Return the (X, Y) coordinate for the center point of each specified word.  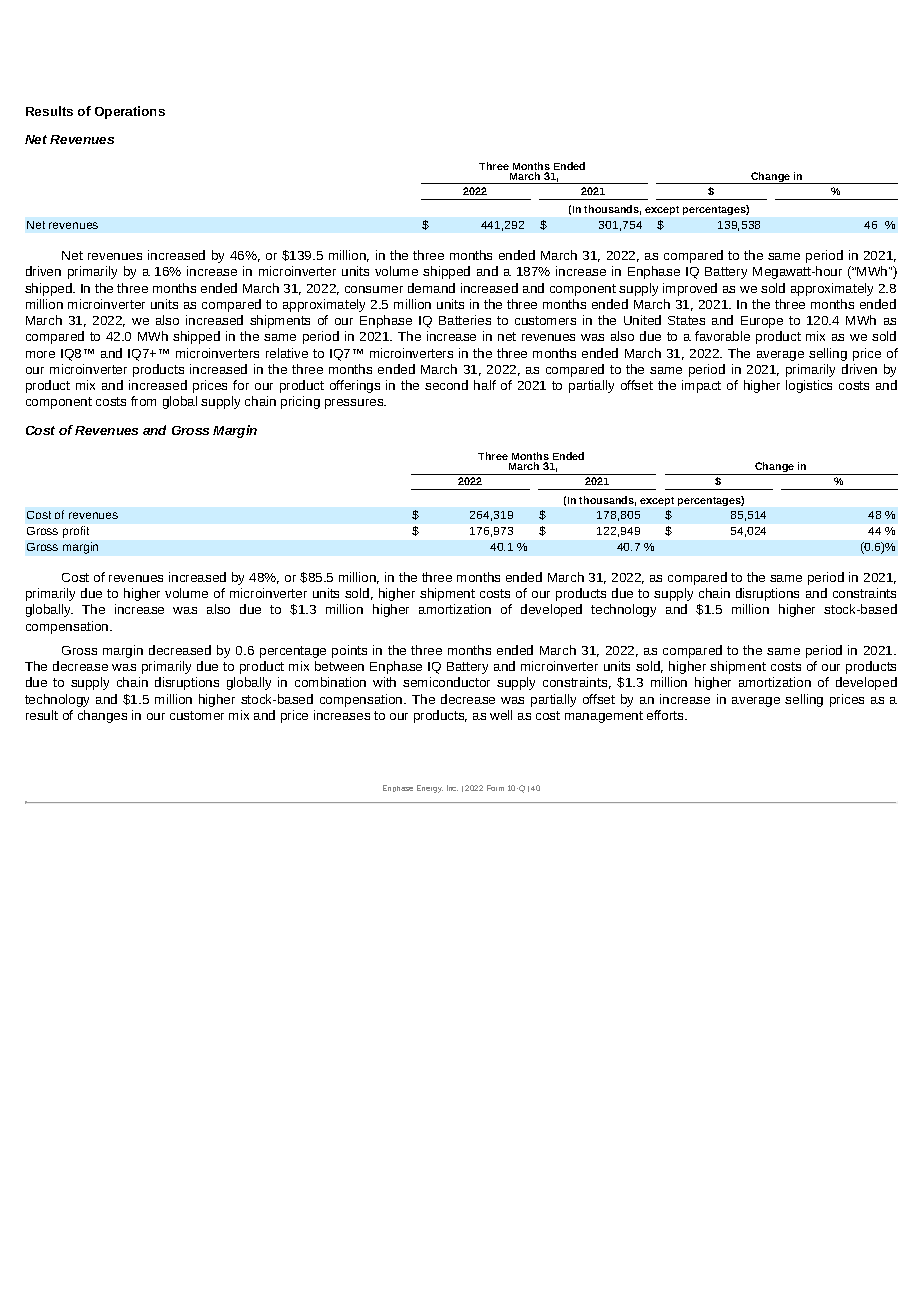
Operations (130, 112)
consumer (374, 289)
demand (431, 288)
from (143, 401)
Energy (430, 789)
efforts (666, 715)
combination (330, 682)
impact (701, 386)
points (349, 651)
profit (76, 532)
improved (690, 289)
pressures (355, 404)
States (686, 320)
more (40, 354)
